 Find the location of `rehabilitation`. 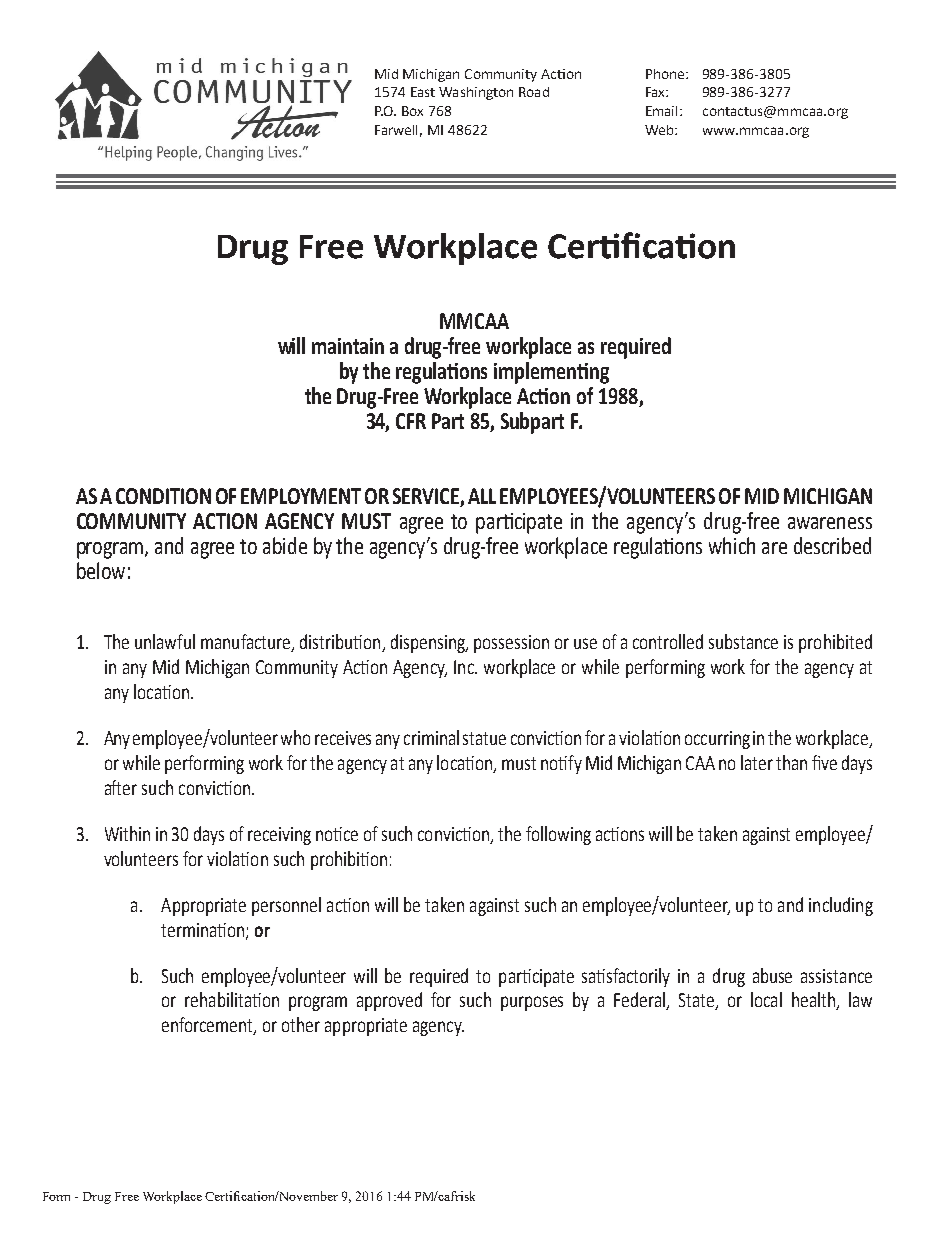

rehabilitation is located at coordinates (232, 999).
